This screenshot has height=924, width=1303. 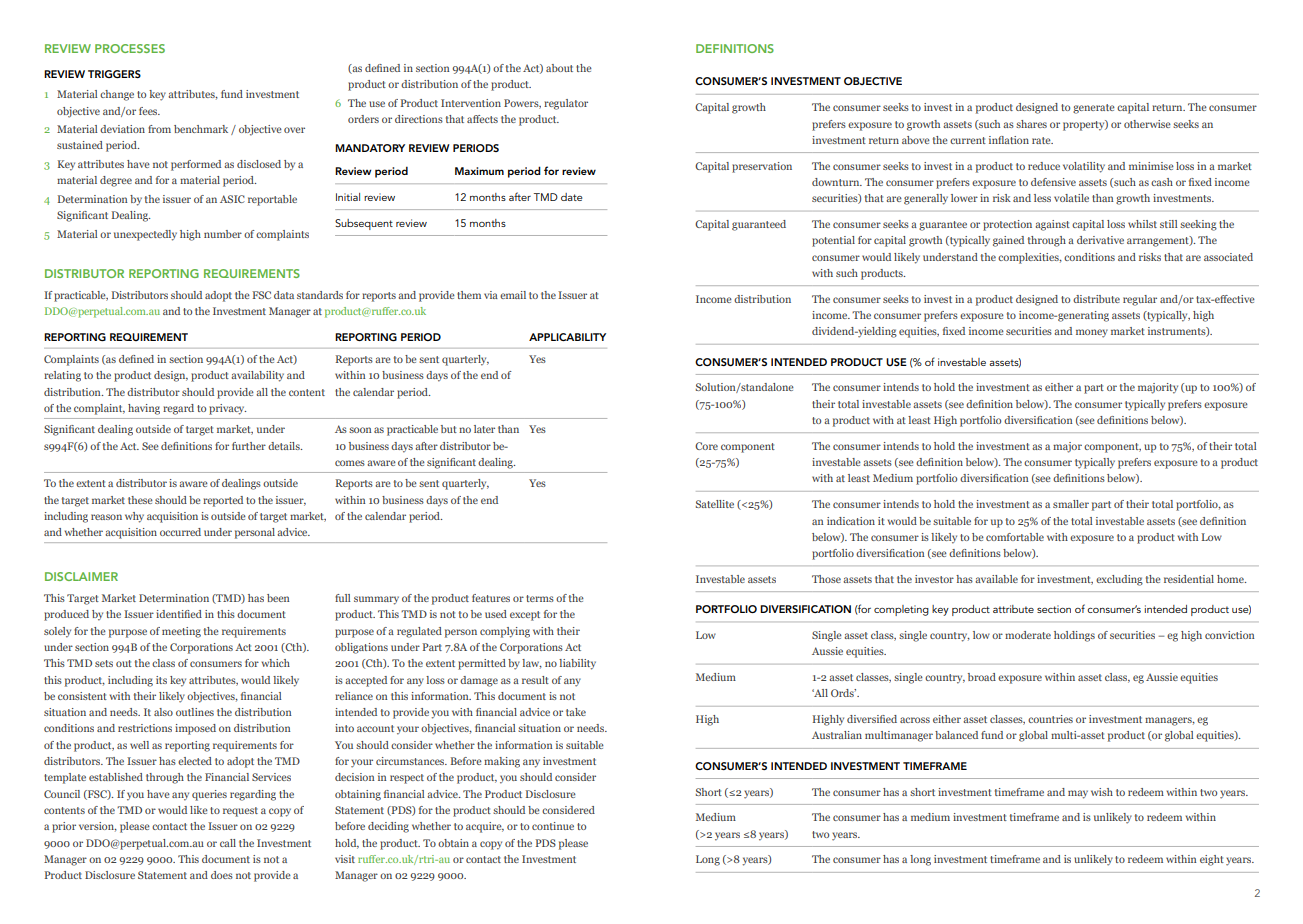 I want to click on identified, so click(x=179, y=614).
